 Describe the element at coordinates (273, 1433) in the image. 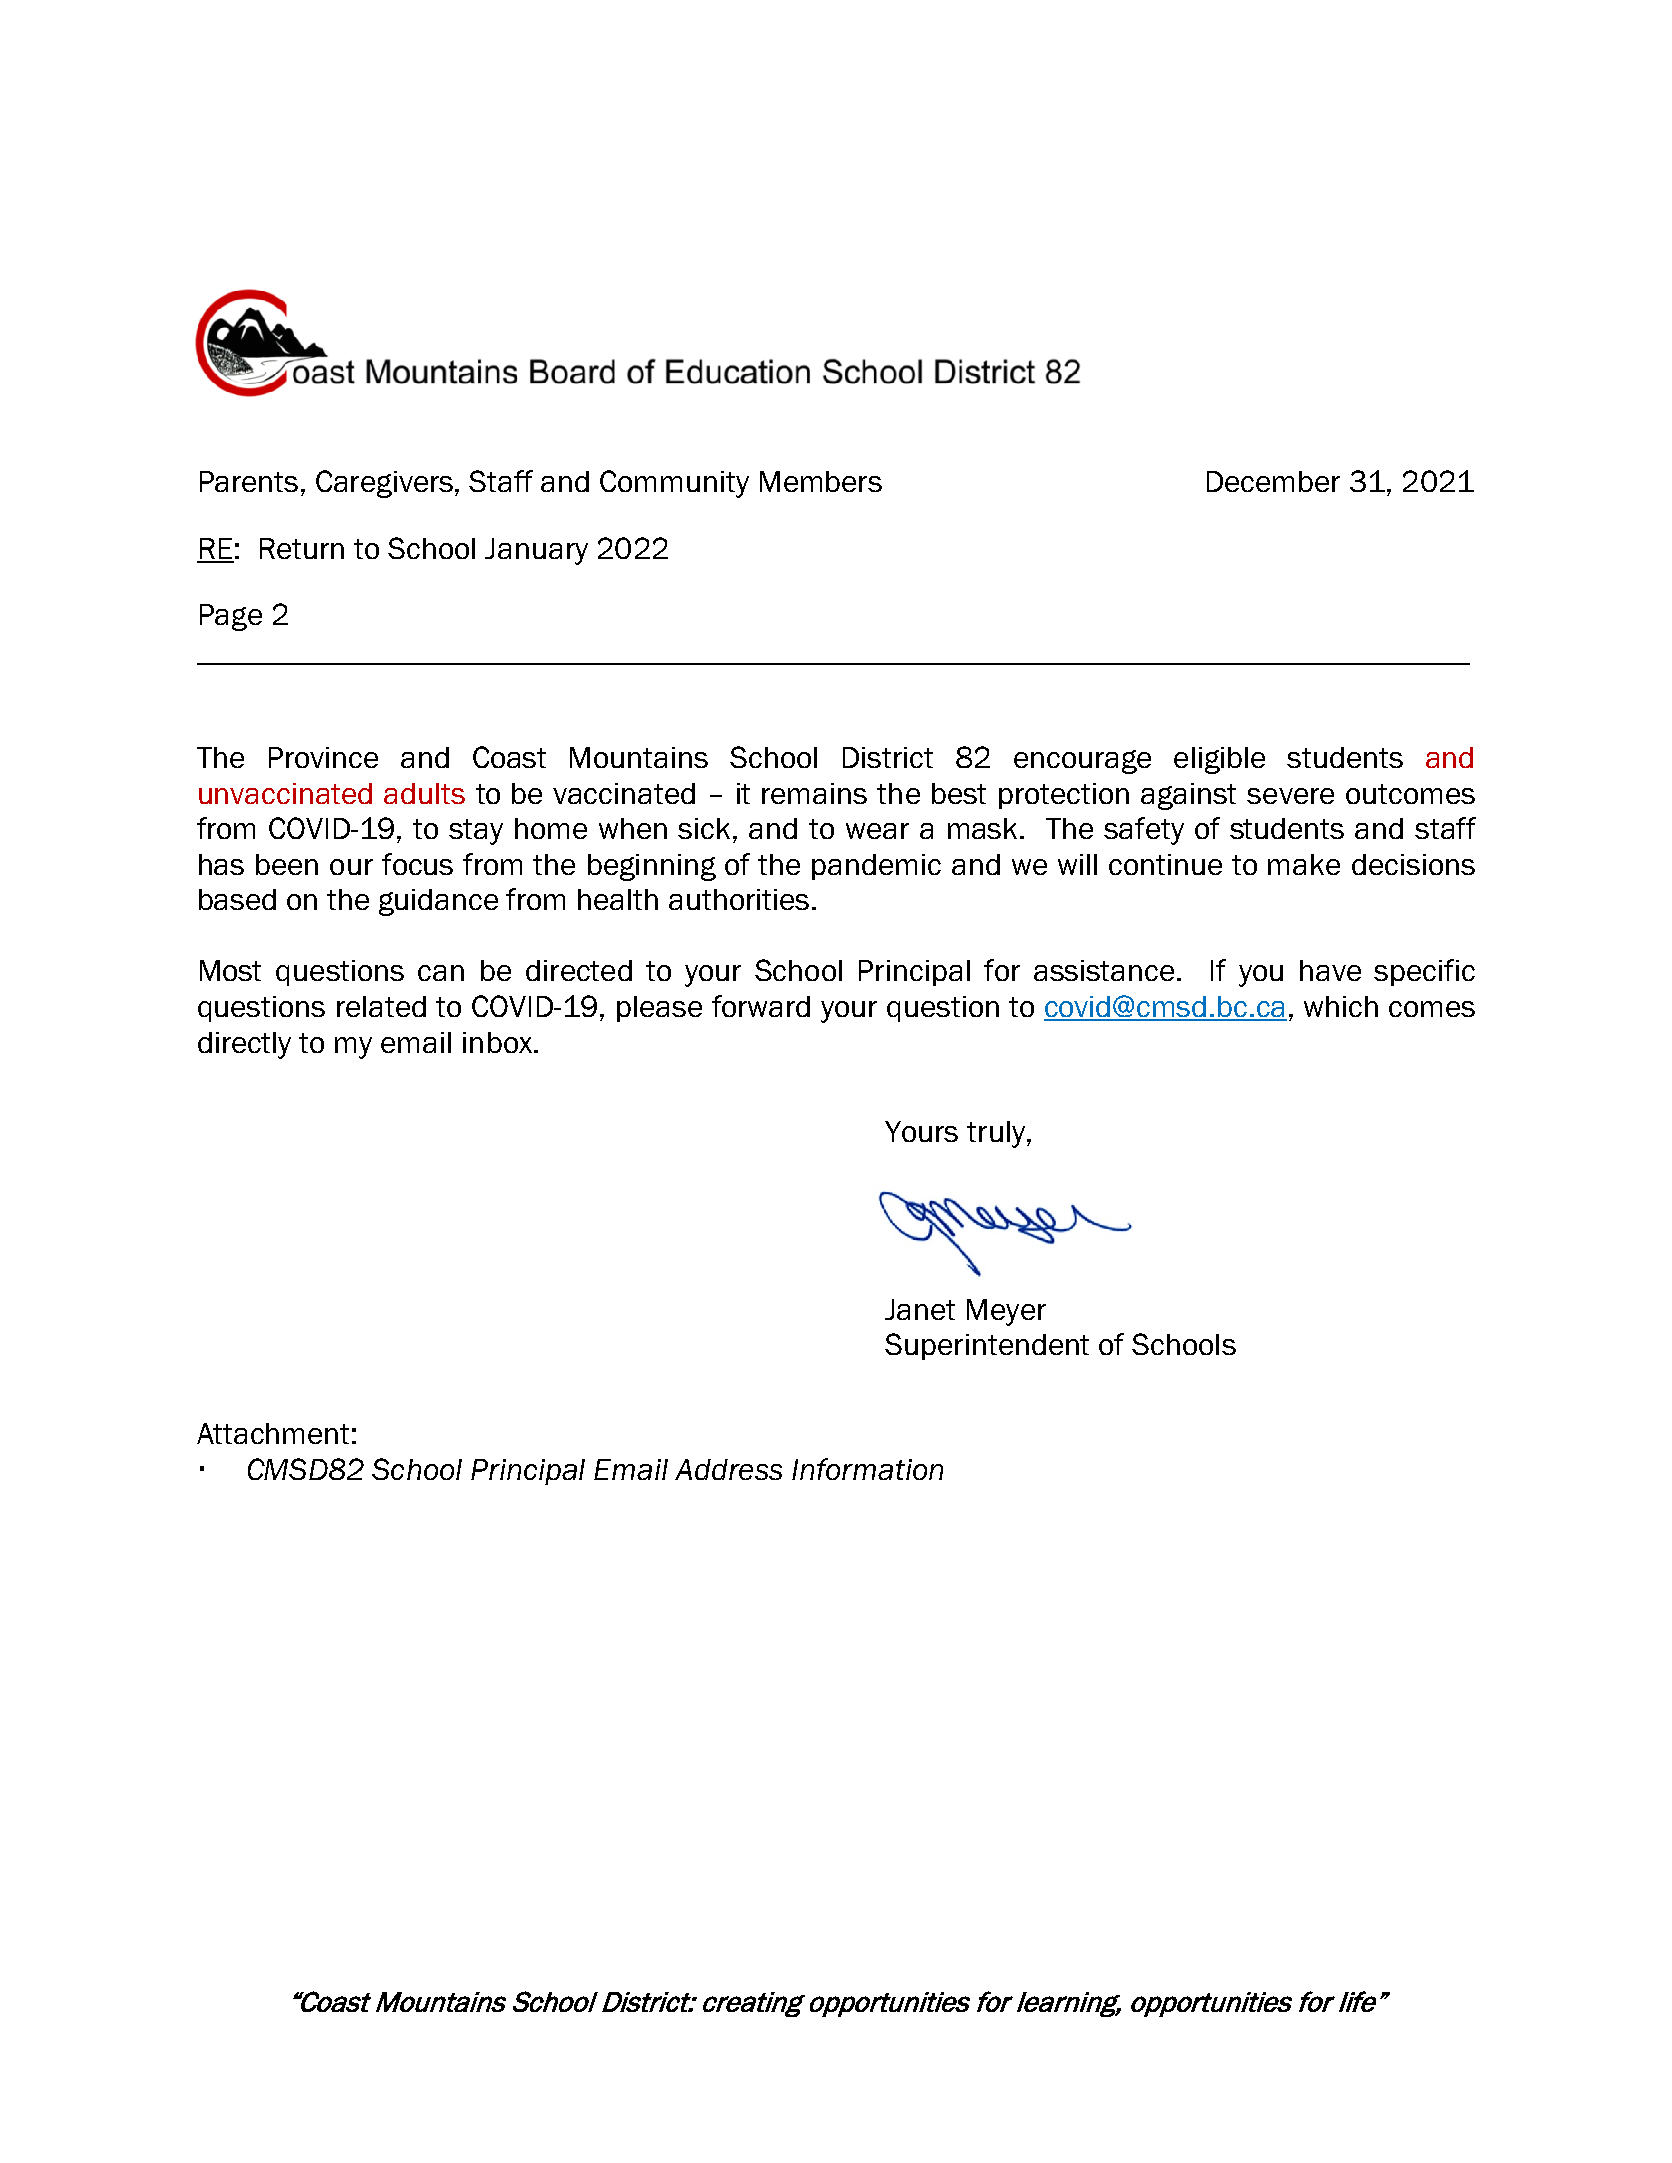

I see `Attachment` at that location.
